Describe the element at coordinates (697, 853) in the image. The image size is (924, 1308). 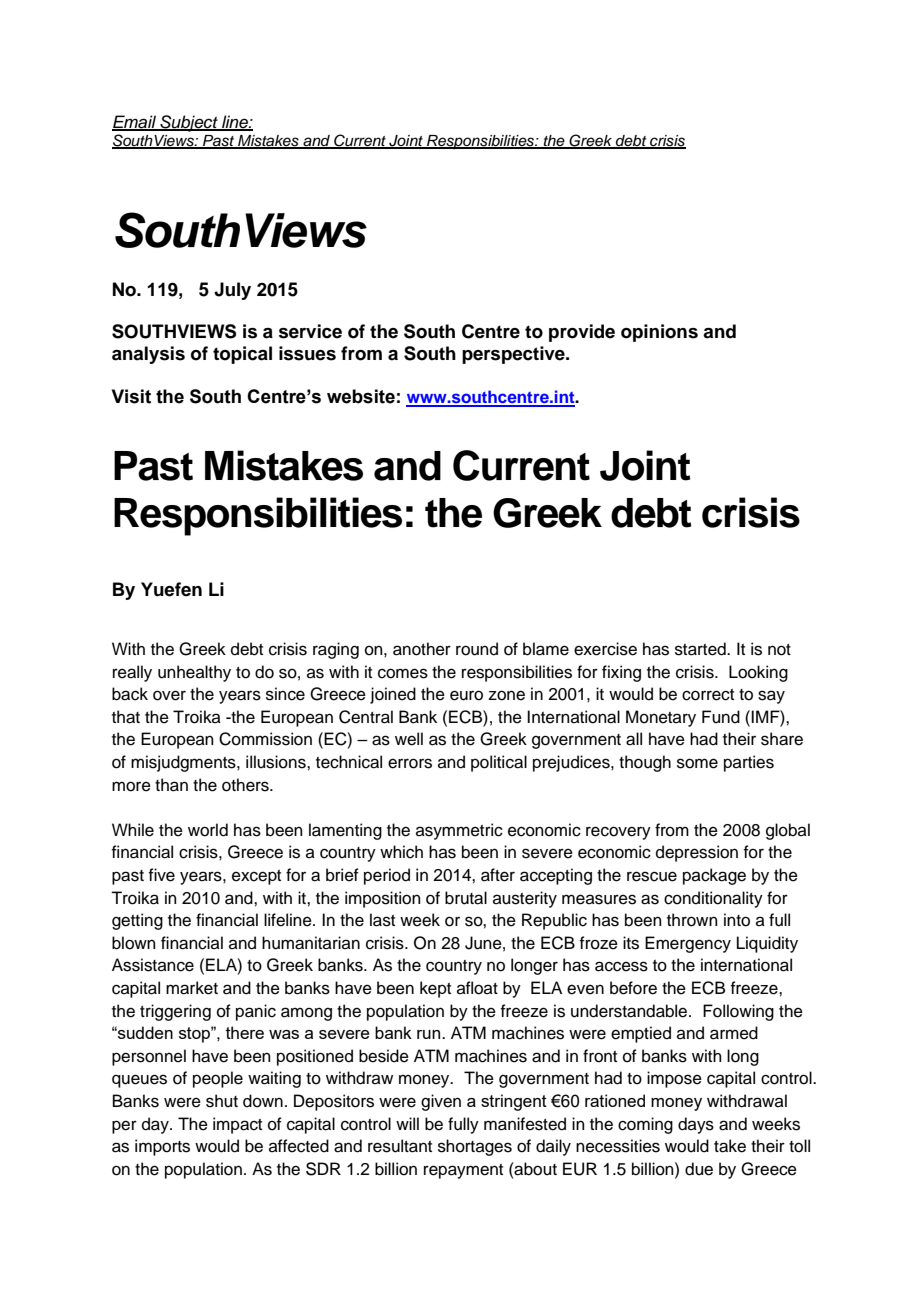
I see `depression` at that location.
